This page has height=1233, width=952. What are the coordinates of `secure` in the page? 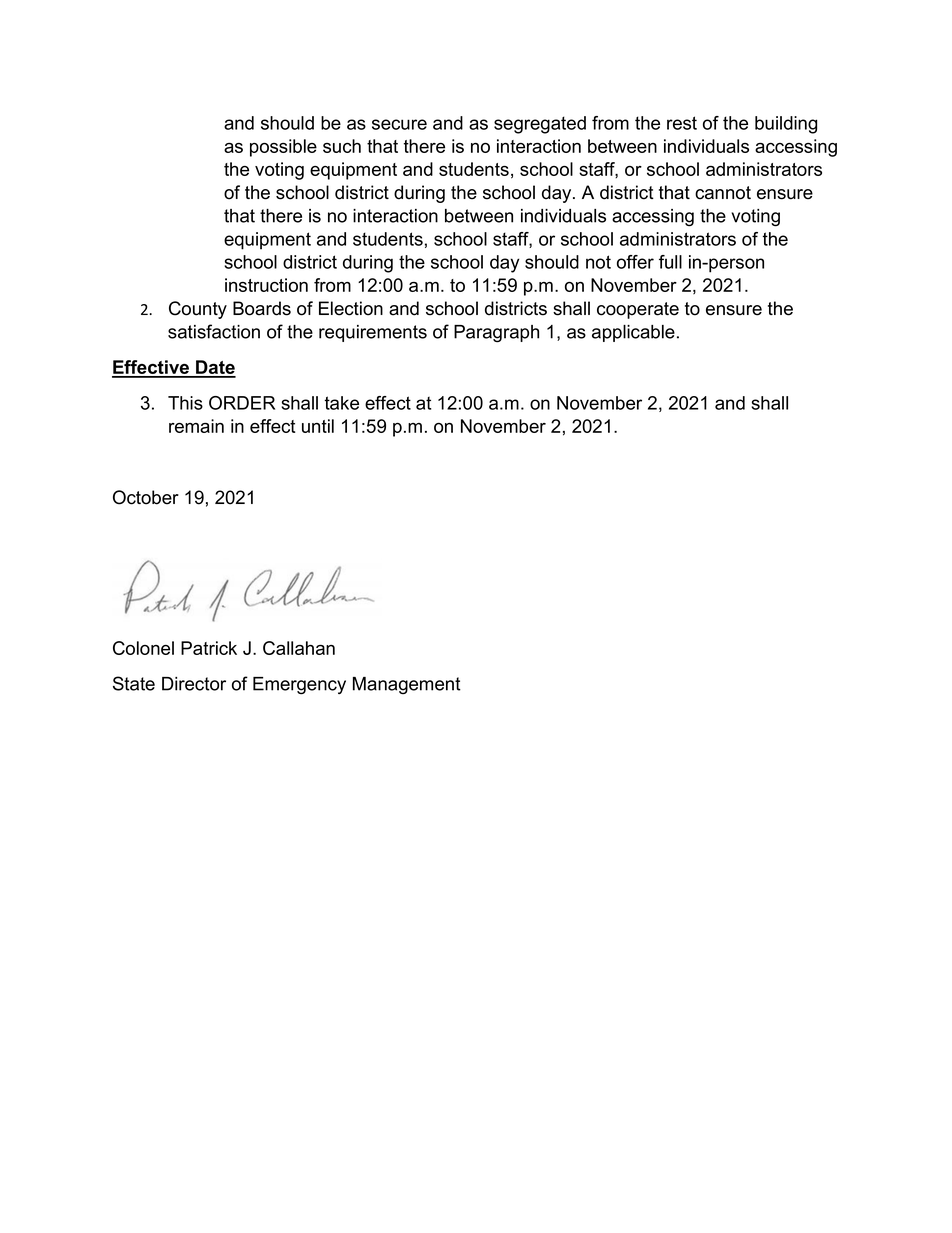 It's located at (399, 124).
